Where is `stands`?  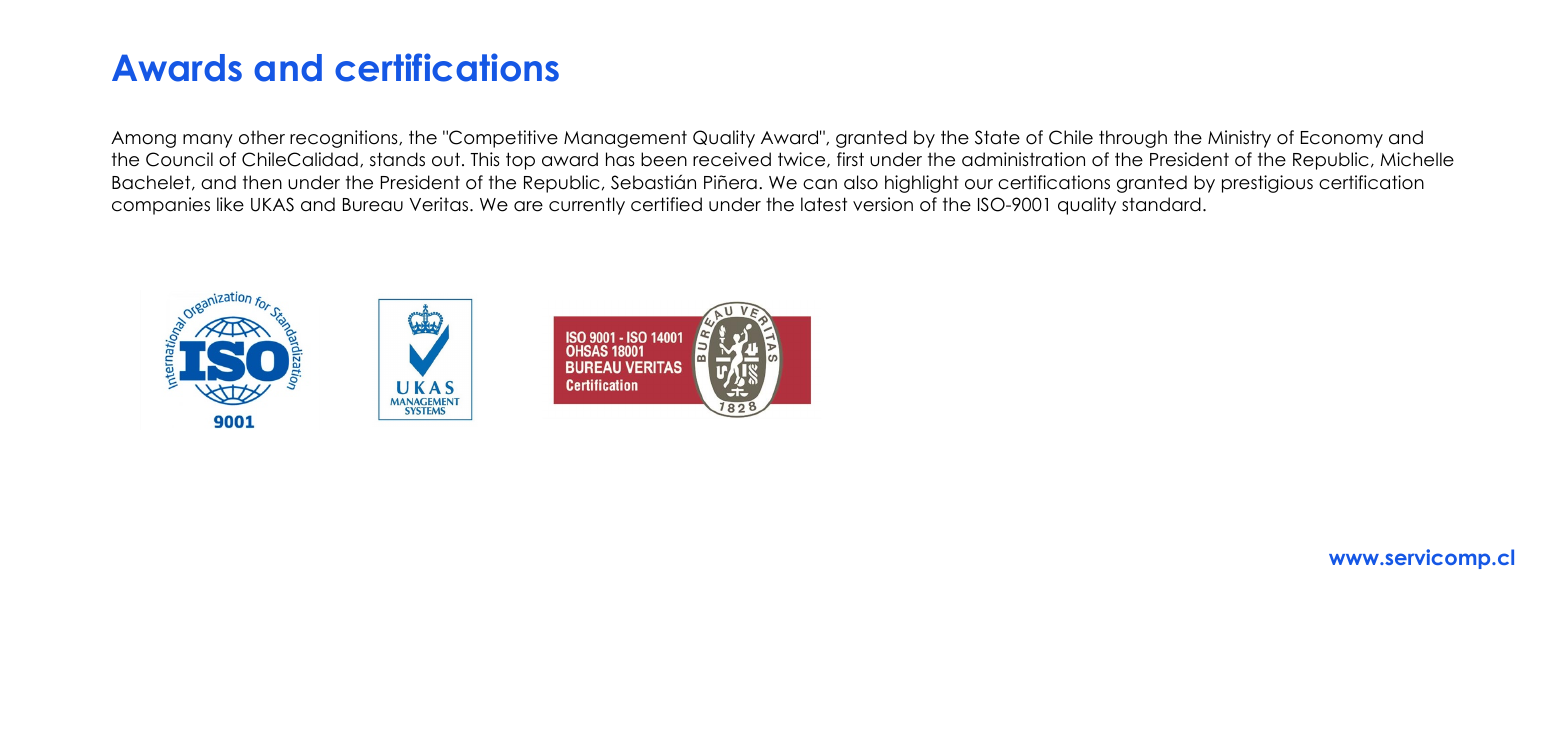 stands is located at coordinates (397, 159).
